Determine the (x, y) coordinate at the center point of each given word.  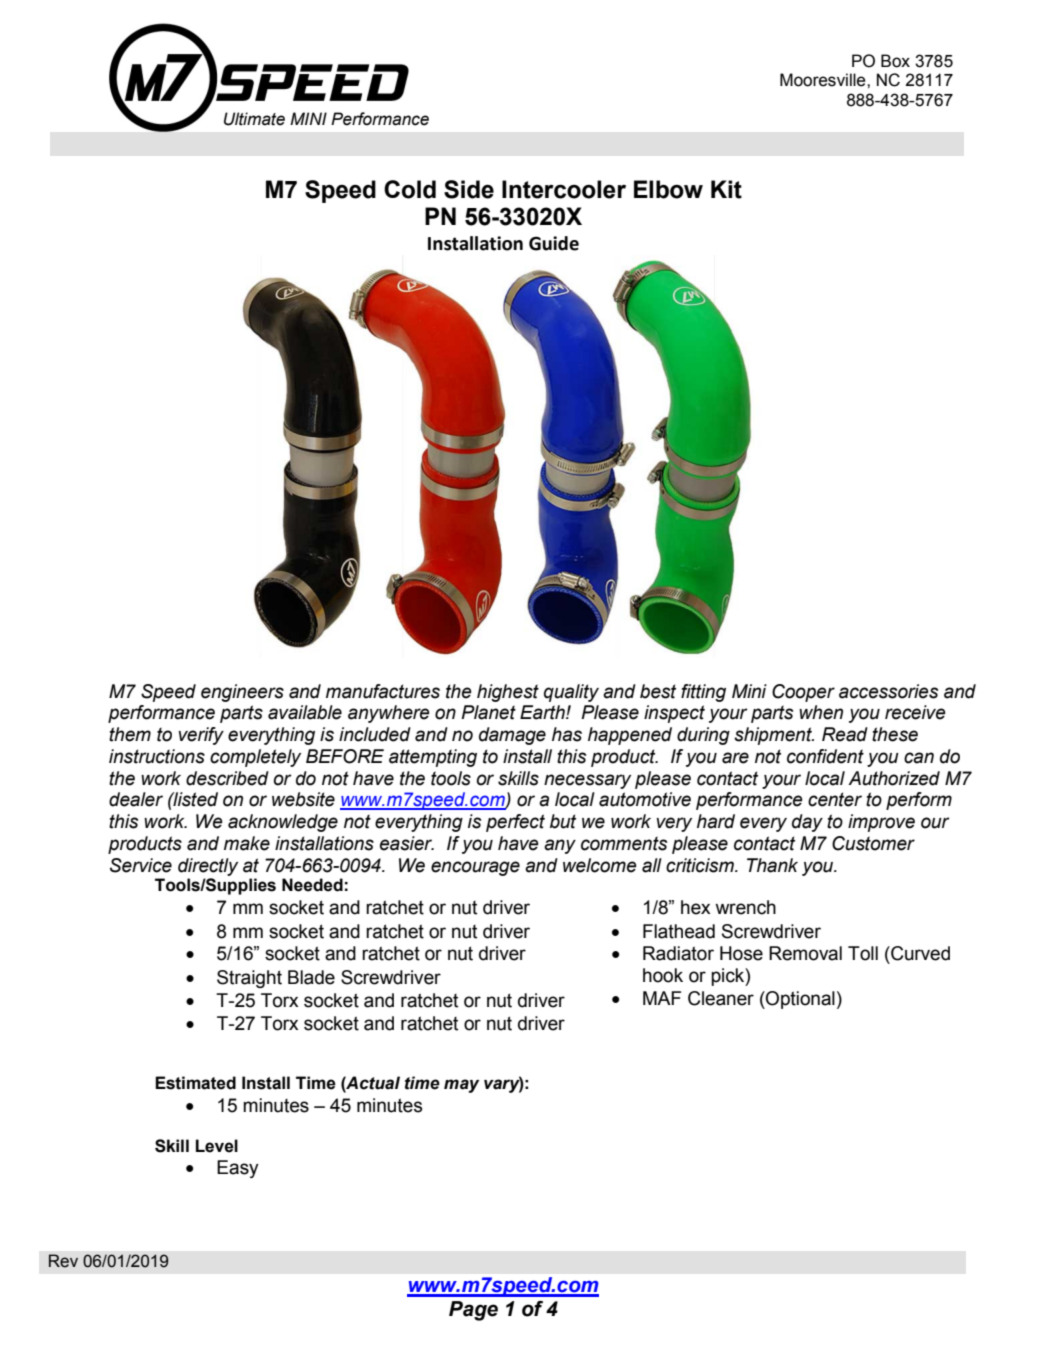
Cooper (803, 693)
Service (141, 865)
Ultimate (254, 119)
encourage (475, 868)
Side (469, 189)
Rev (63, 1261)
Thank (772, 865)
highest (508, 693)
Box (895, 61)
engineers (242, 693)
